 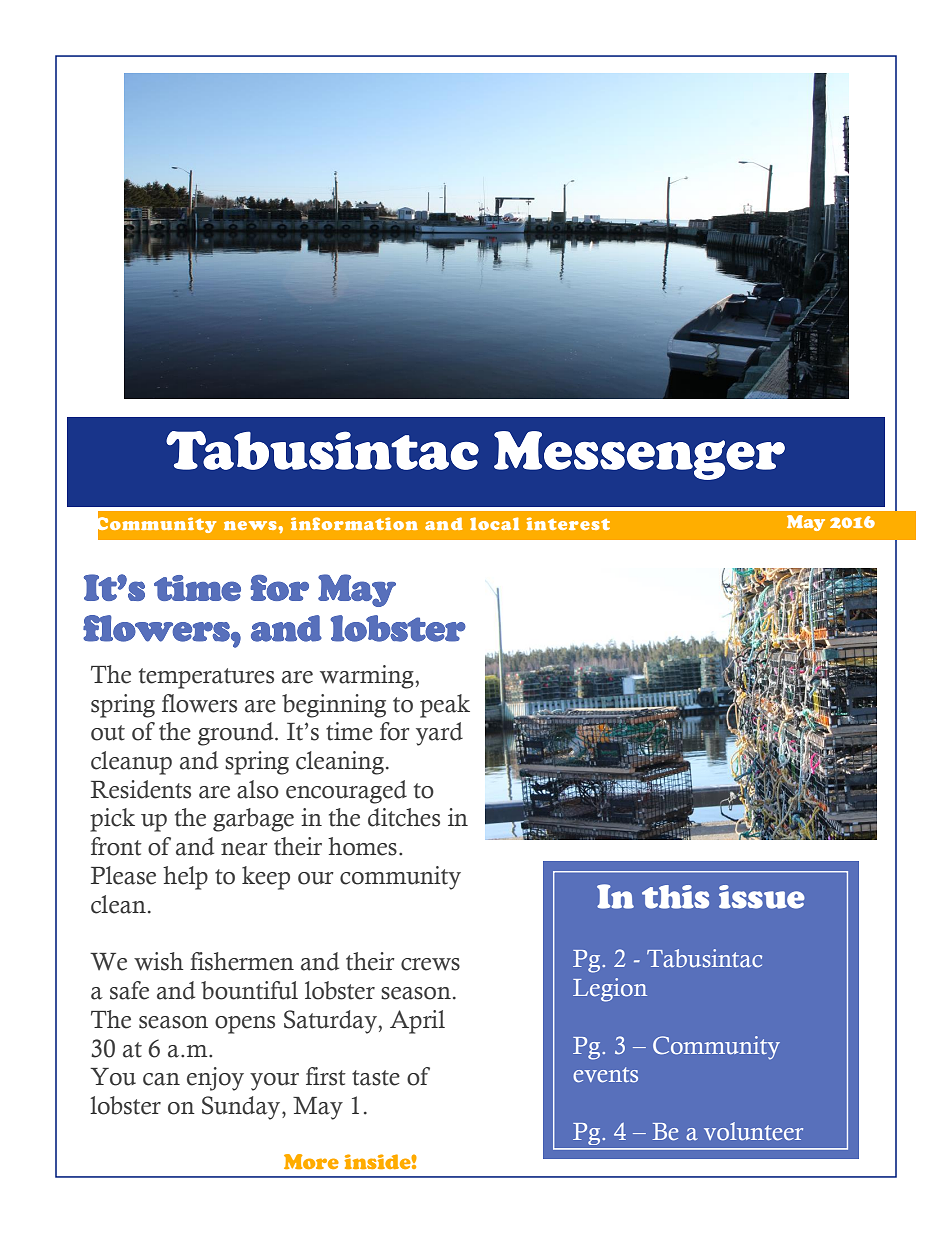 I want to click on Sunday, so click(x=242, y=1108).
